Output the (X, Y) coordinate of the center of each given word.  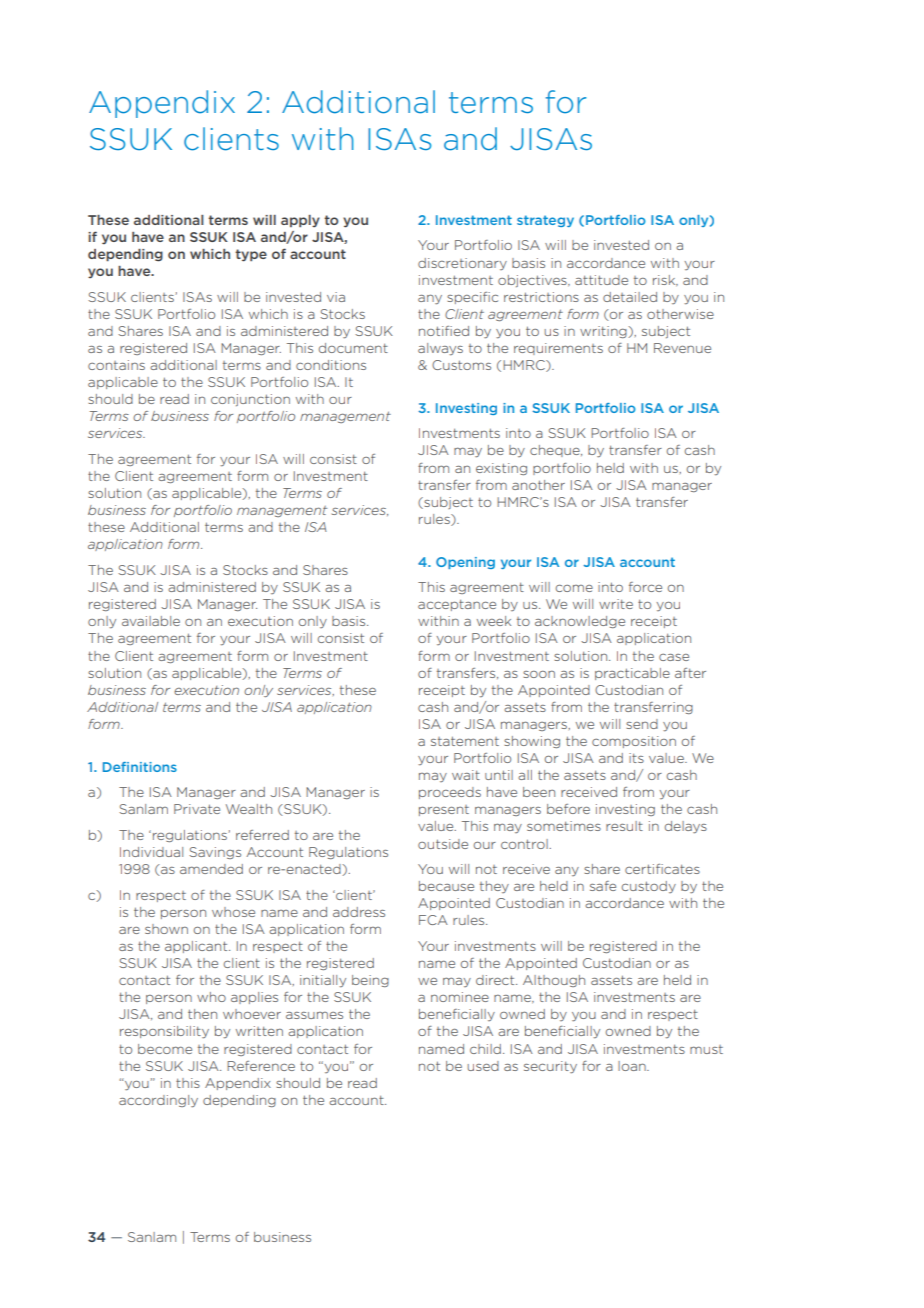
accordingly (158, 1101)
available (151, 621)
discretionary (462, 264)
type (251, 255)
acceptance (457, 605)
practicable (632, 674)
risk (665, 280)
